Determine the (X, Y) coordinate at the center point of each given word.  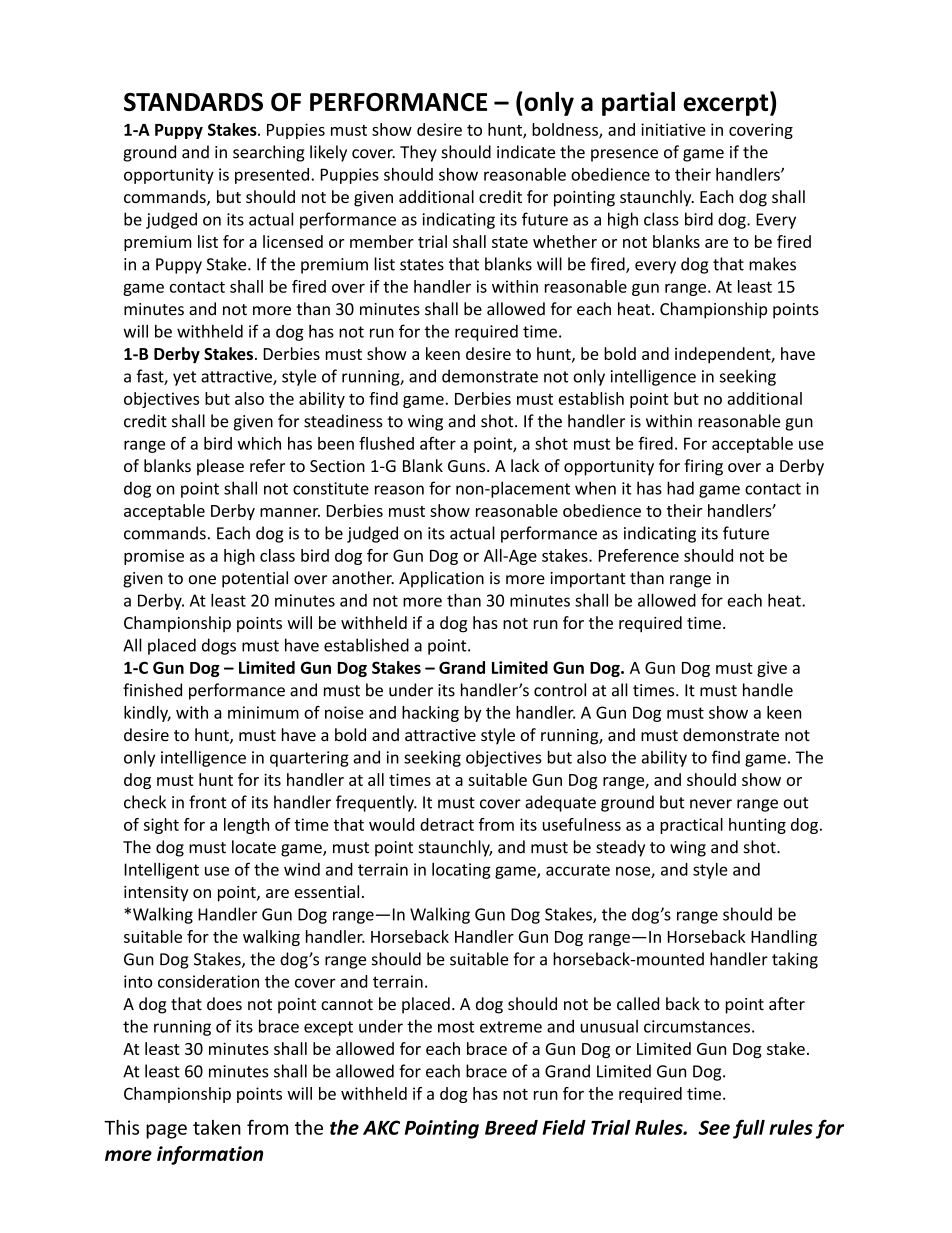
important (588, 580)
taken (217, 1127)
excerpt (727, 104)
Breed (511, 1127)
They (418, 153)
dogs (219, 646)
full (749, 1129)
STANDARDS (193, 102)
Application (441, 579)
